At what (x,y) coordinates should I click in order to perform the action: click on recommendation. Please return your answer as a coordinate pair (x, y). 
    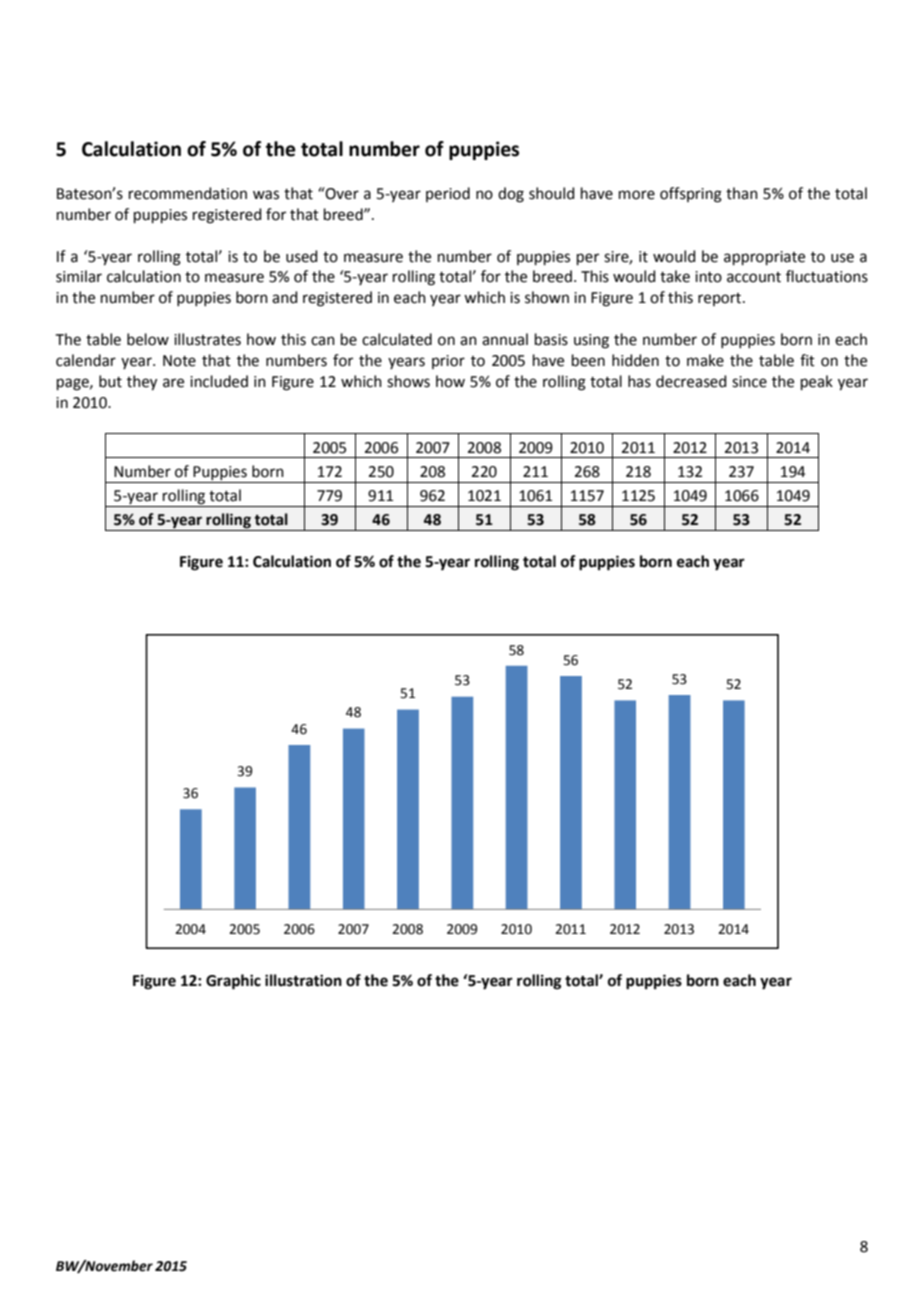
    Looking at the image, I should click on (188, 193).
